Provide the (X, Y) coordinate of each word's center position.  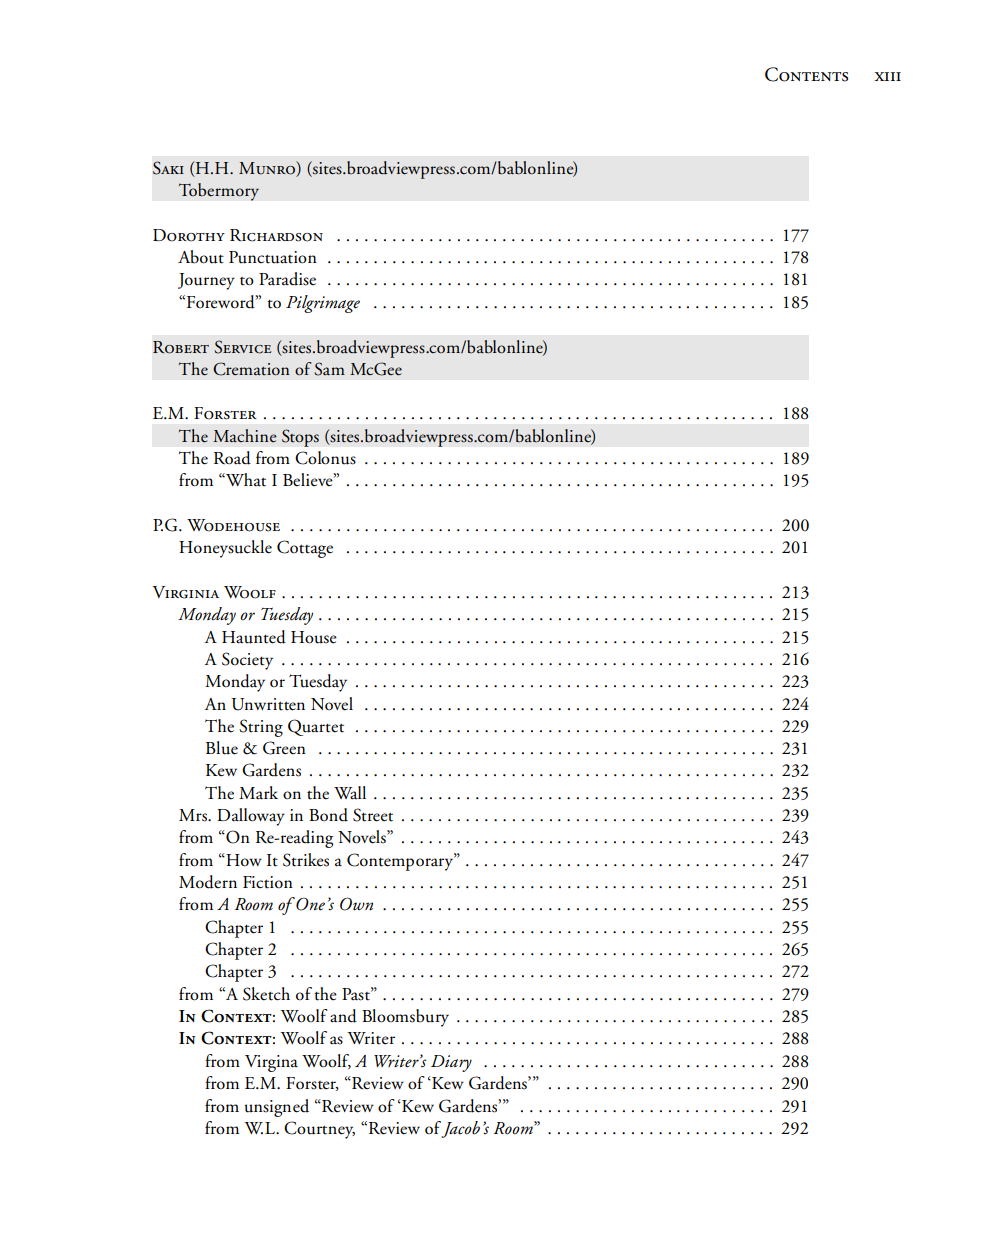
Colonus (325, 458)
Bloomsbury (405, 1018)
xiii (887, 76)
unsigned (277, 1108)
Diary (451, 1063)
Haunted (254, 637)
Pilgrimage (323, 304)
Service (242, 347)
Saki (168, 168)
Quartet (316, 727)
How (243, 860)
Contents (806, 74)
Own (356, 904)
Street (373, 815)
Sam (329, 369)
